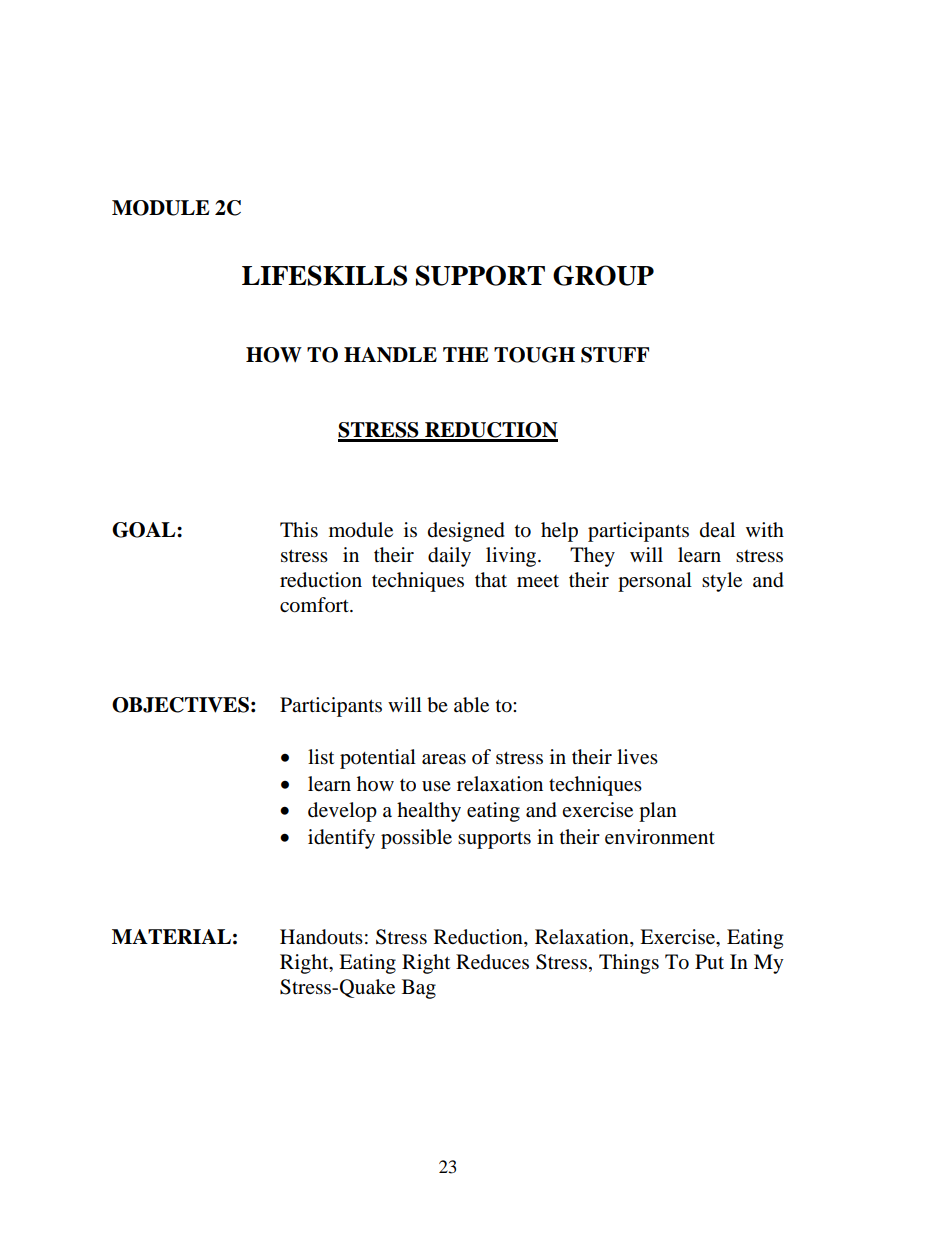 The image size is (952, 1233). I want to click on that, so click(491, 579).
